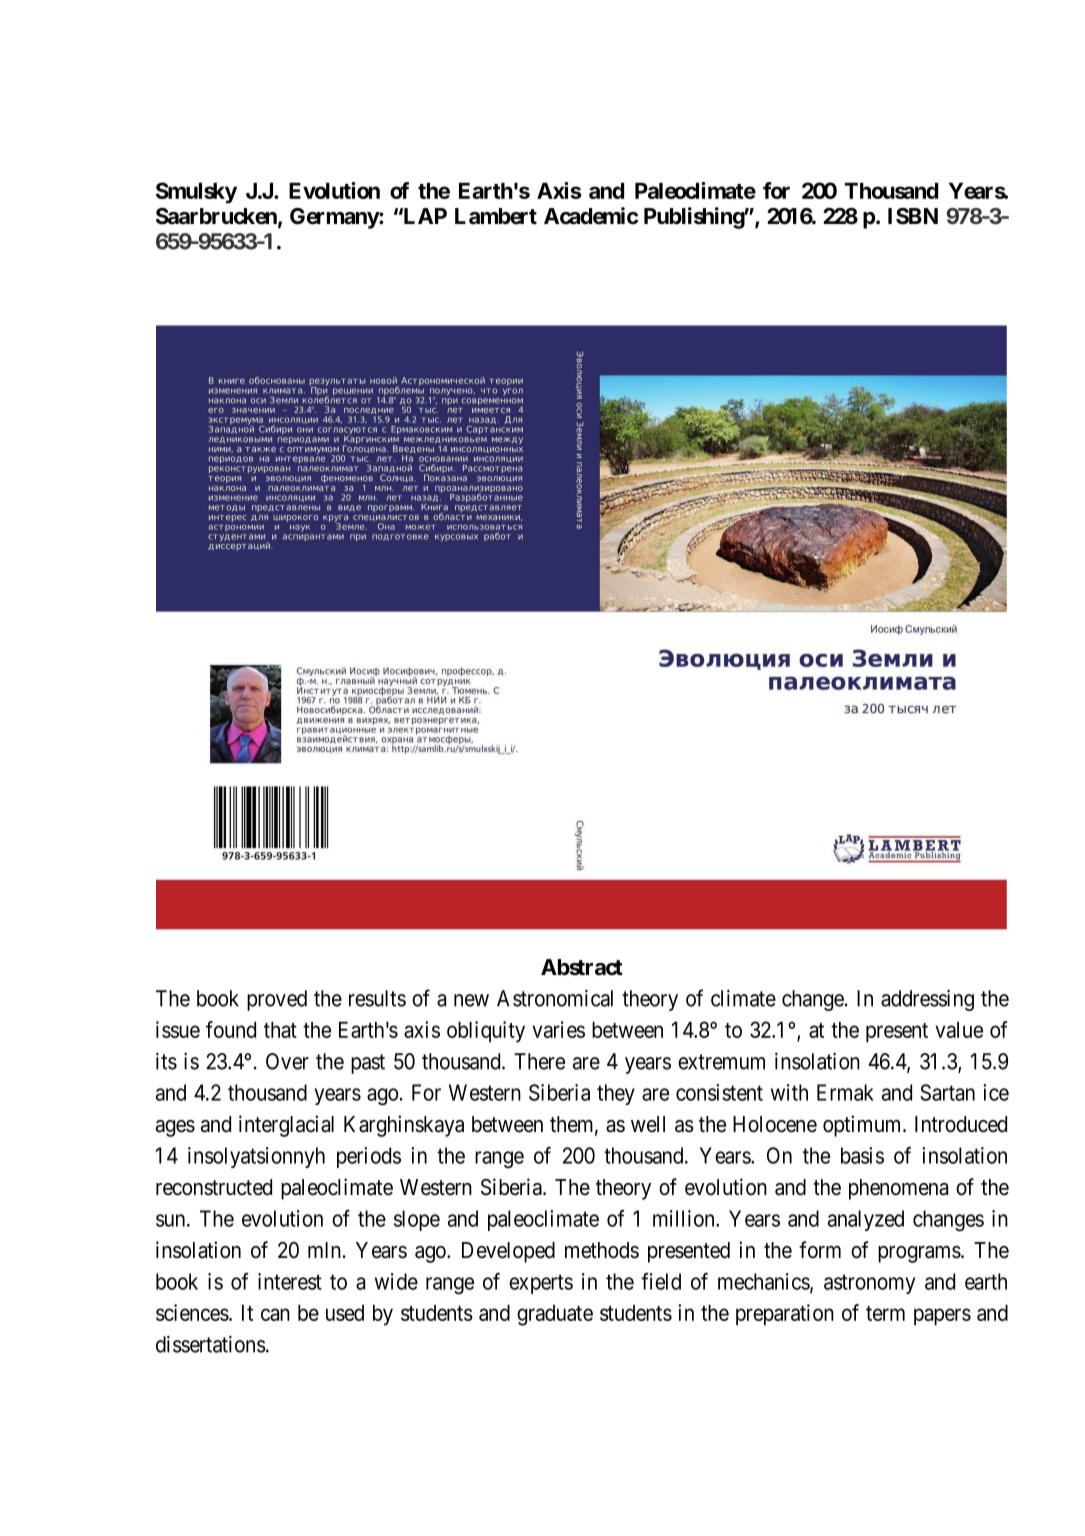 This page has width=1085, height=1536. I want to click on Abstract, so click(582, 967).
